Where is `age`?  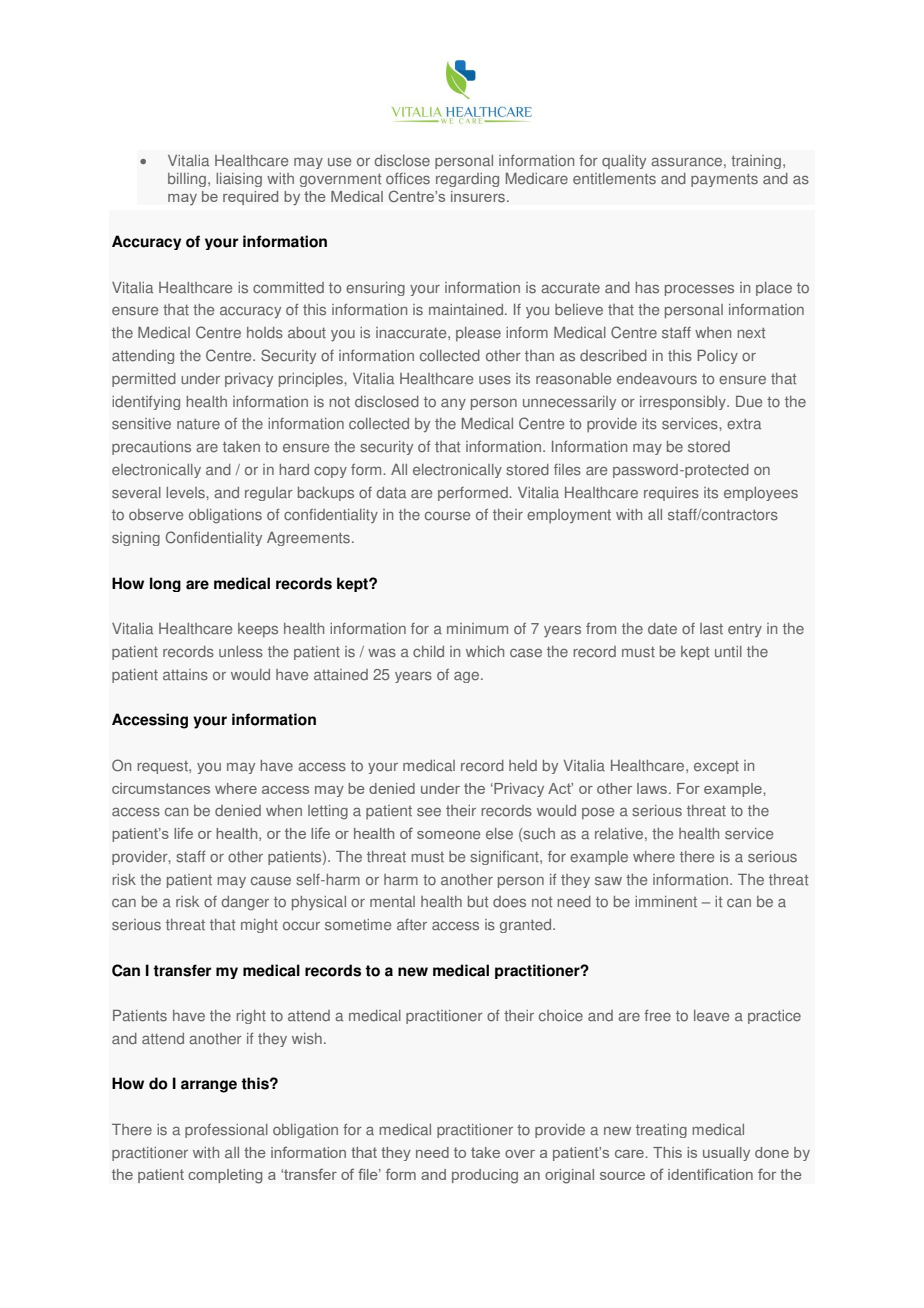
age is located at coordinates (468, 677).
